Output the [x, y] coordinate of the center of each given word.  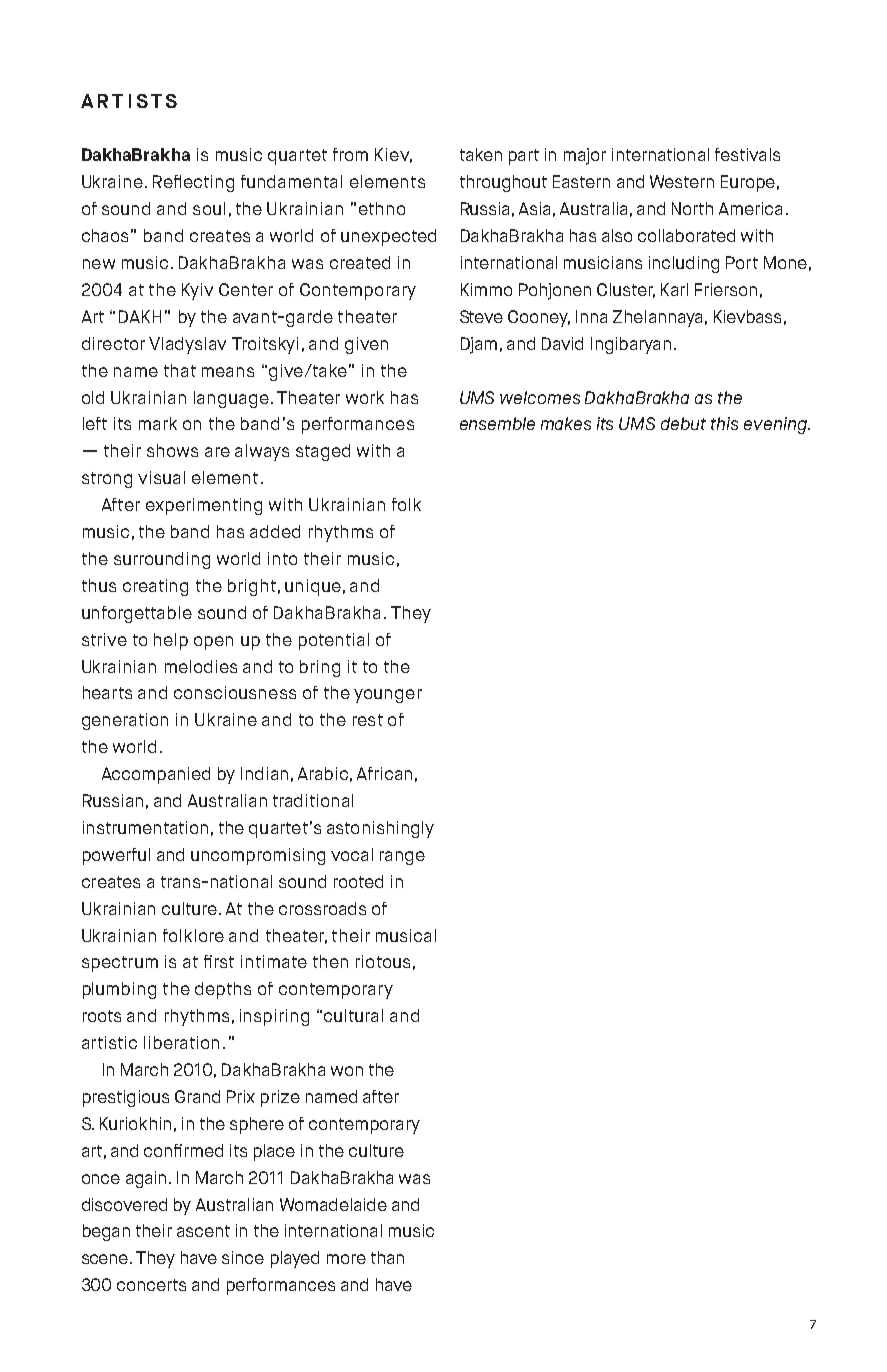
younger [388, 696]
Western [682, 181]
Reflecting [193, 183]
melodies [201, 666]
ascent [203, 1231]
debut [683, 423]
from [350, 154]
